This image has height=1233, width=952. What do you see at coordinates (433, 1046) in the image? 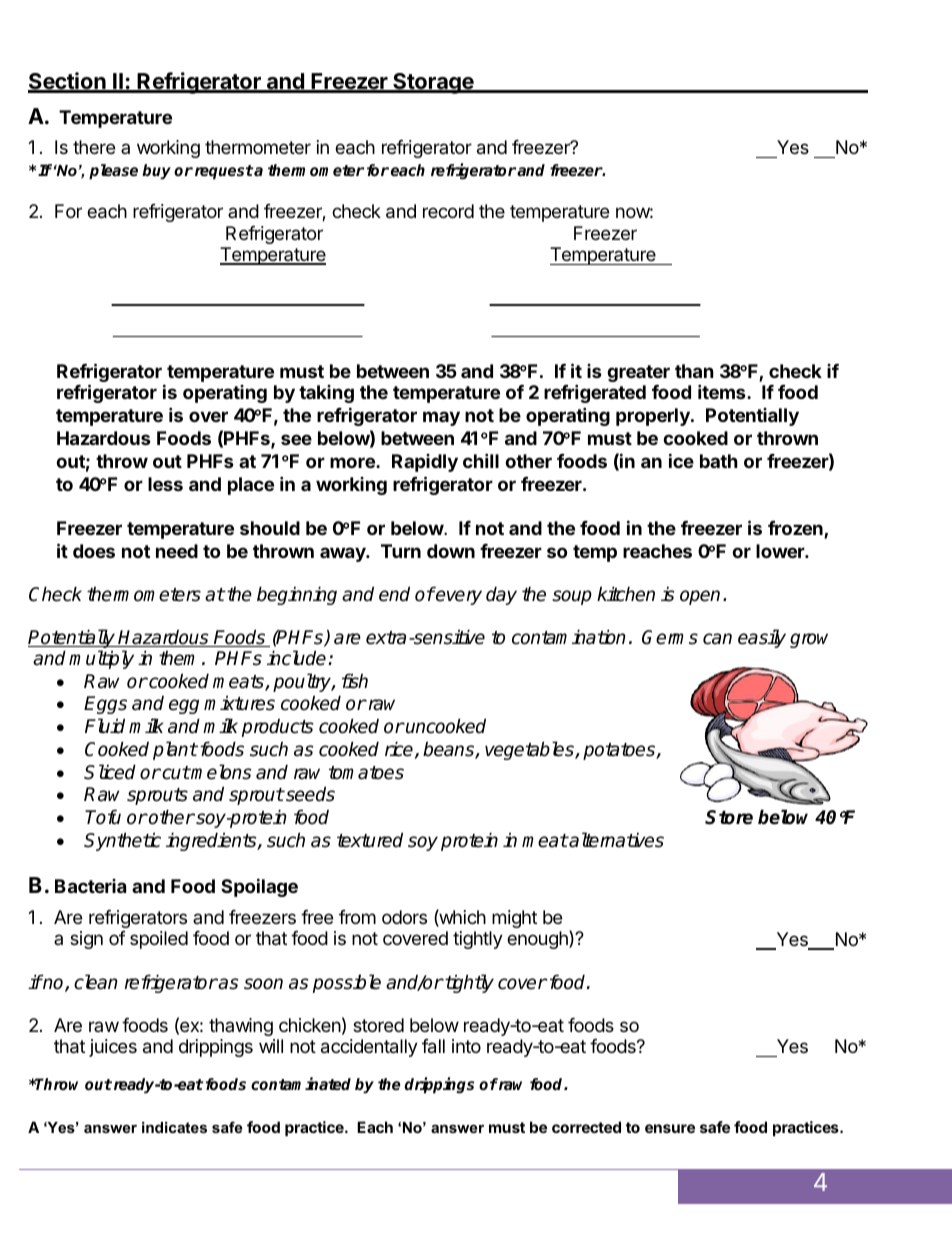
I see `fall` at bounding box center [433, 1046].
